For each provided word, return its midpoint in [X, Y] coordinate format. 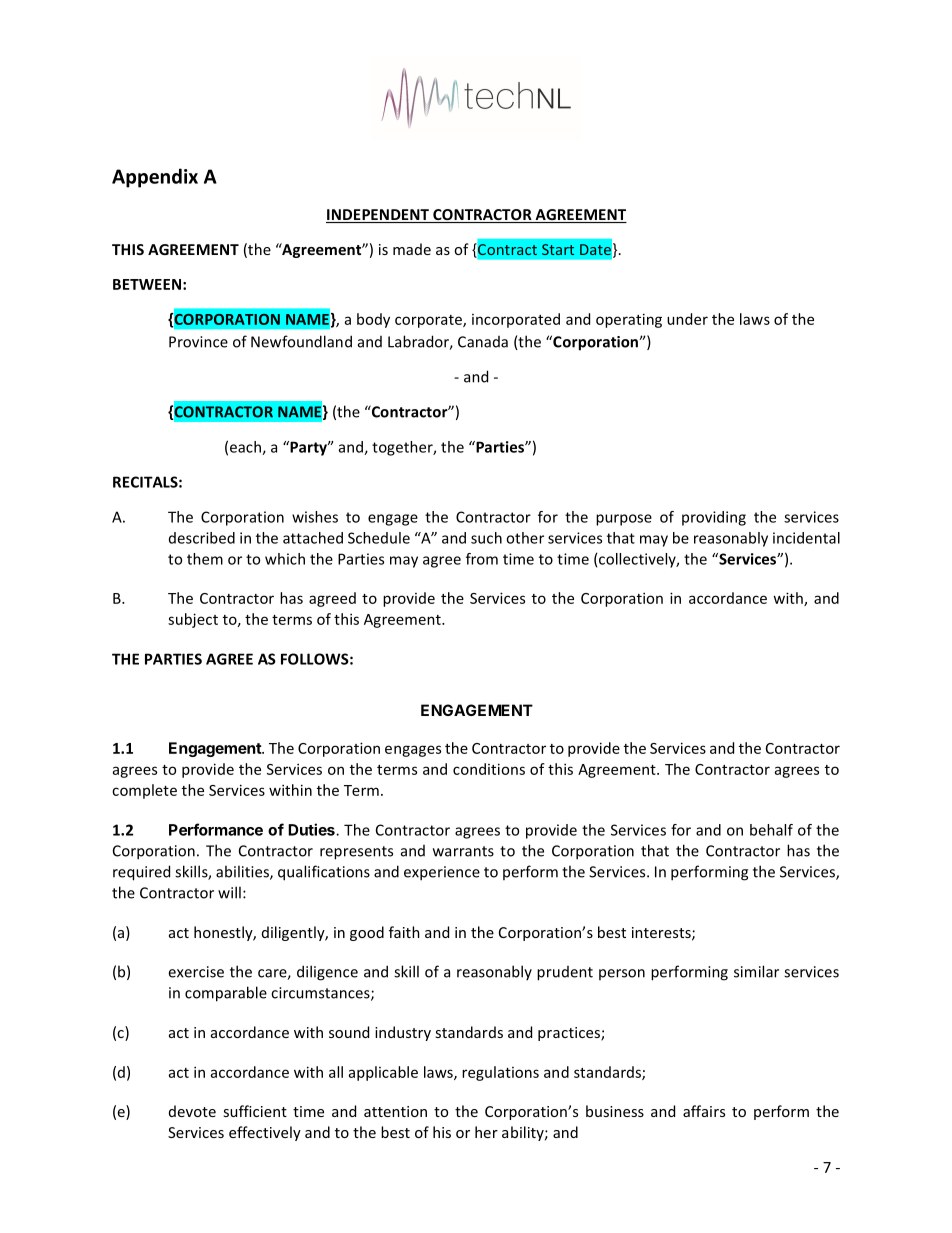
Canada [483, 342]
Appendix [155, 178]
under [687, 319]
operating [629, 320]
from [482, 559]
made [412, 249]
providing [714, 518]
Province [198, 342]
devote [192, 1111]
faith [404, 932]
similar [756, 971]
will [229, 892]
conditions [489, 769]
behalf [771, 830]
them [205, 559]
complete [144, 791]
